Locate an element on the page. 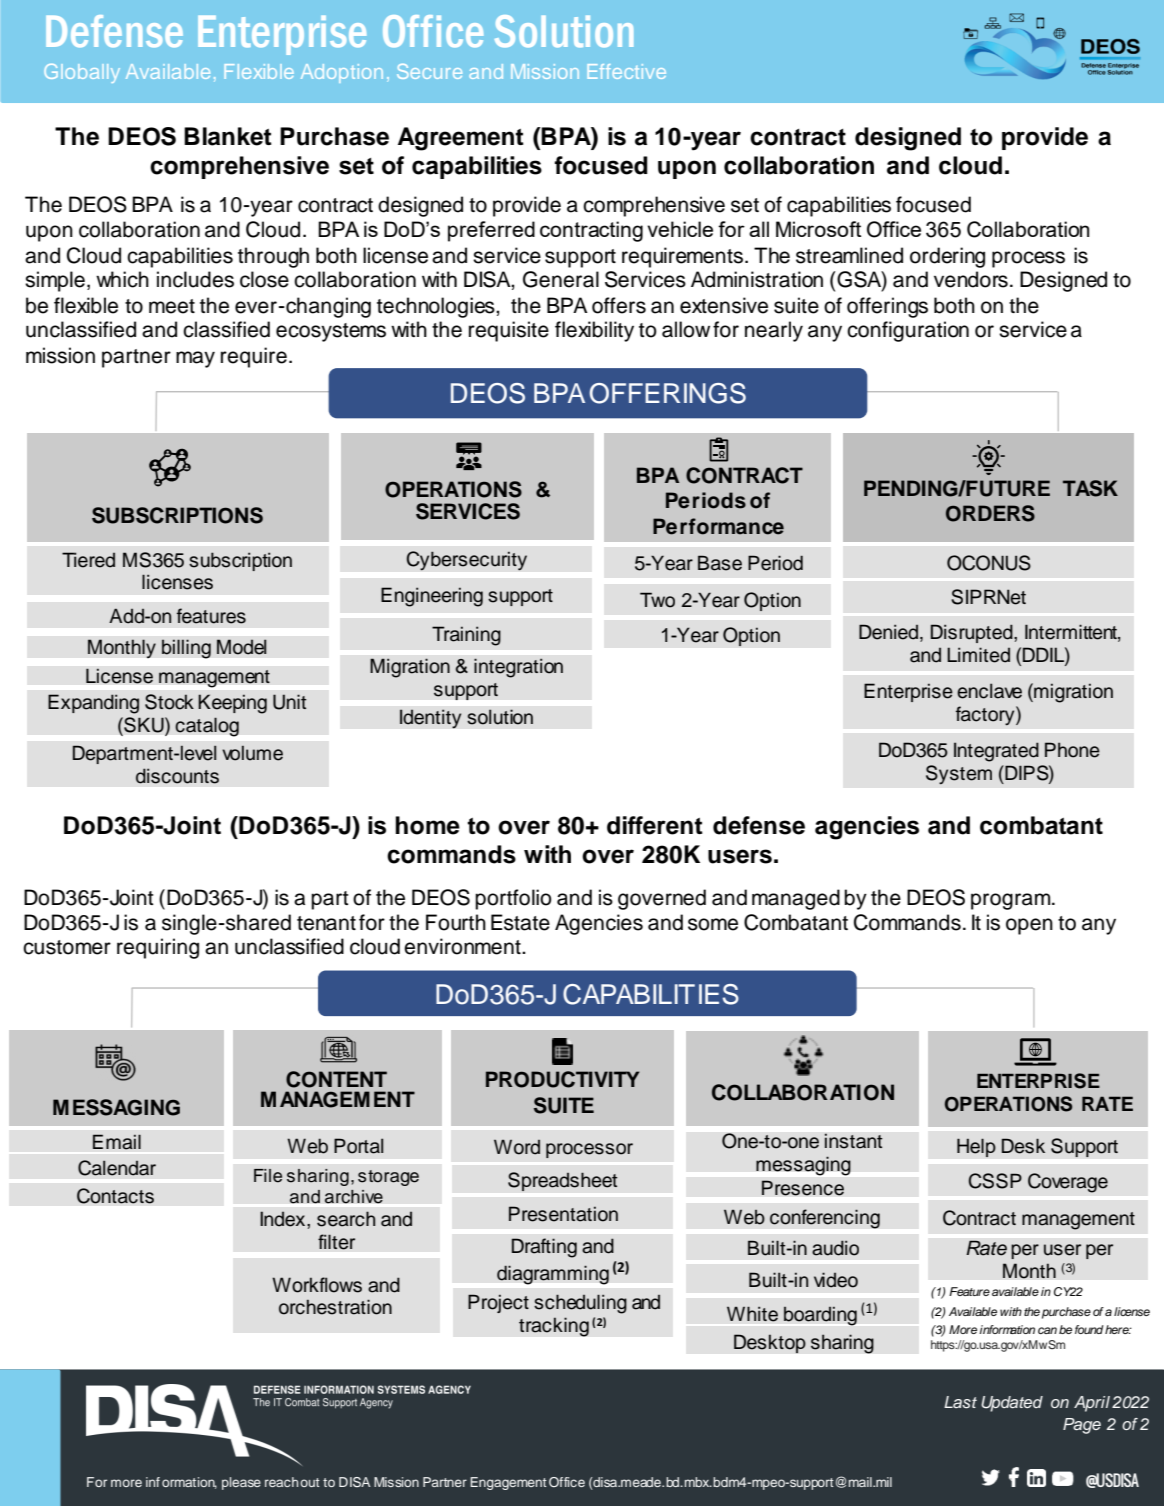  Help is located at coordinates (976, 1147).
